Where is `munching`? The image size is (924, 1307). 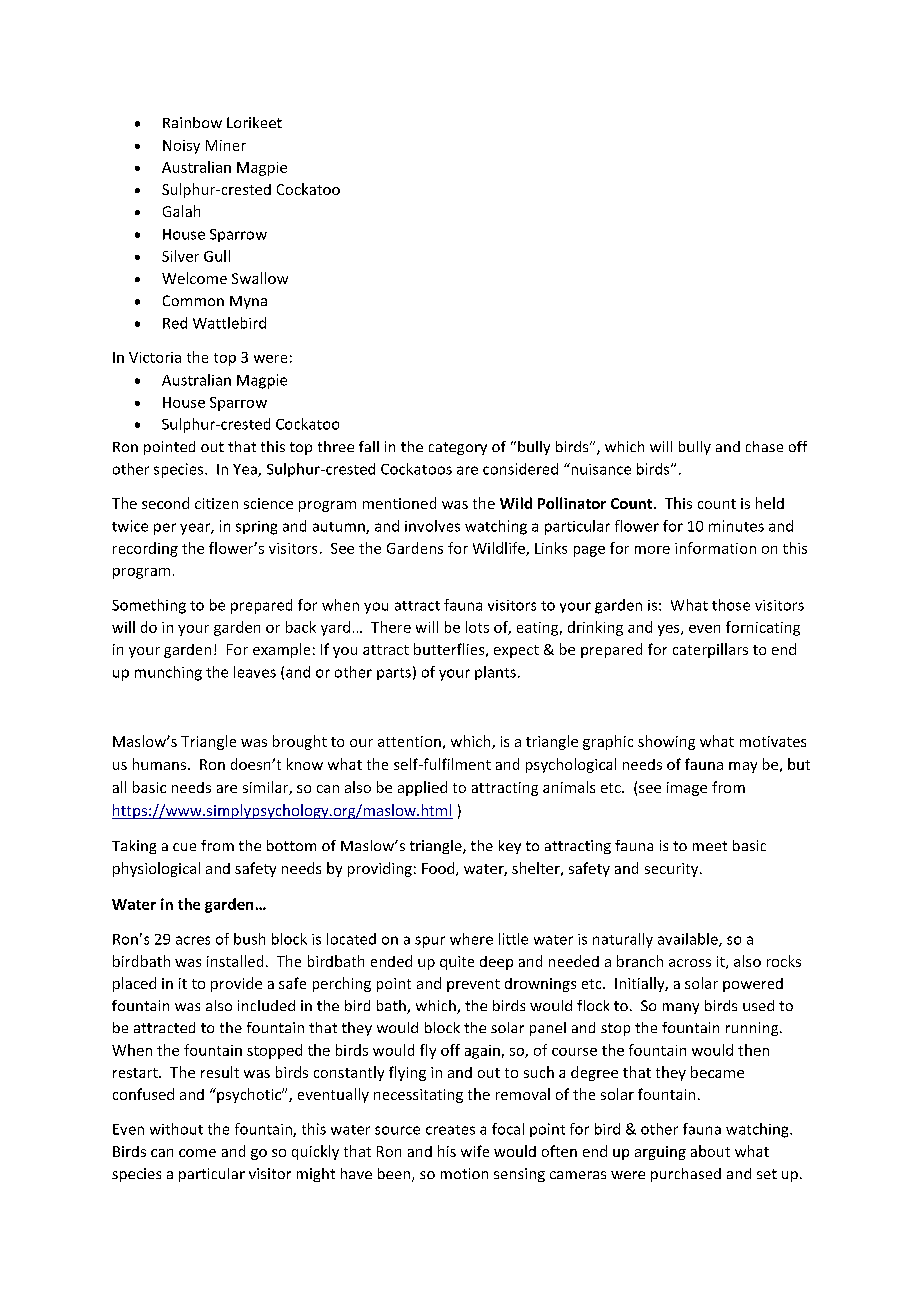 munching is located at coordinates (168, 673).
